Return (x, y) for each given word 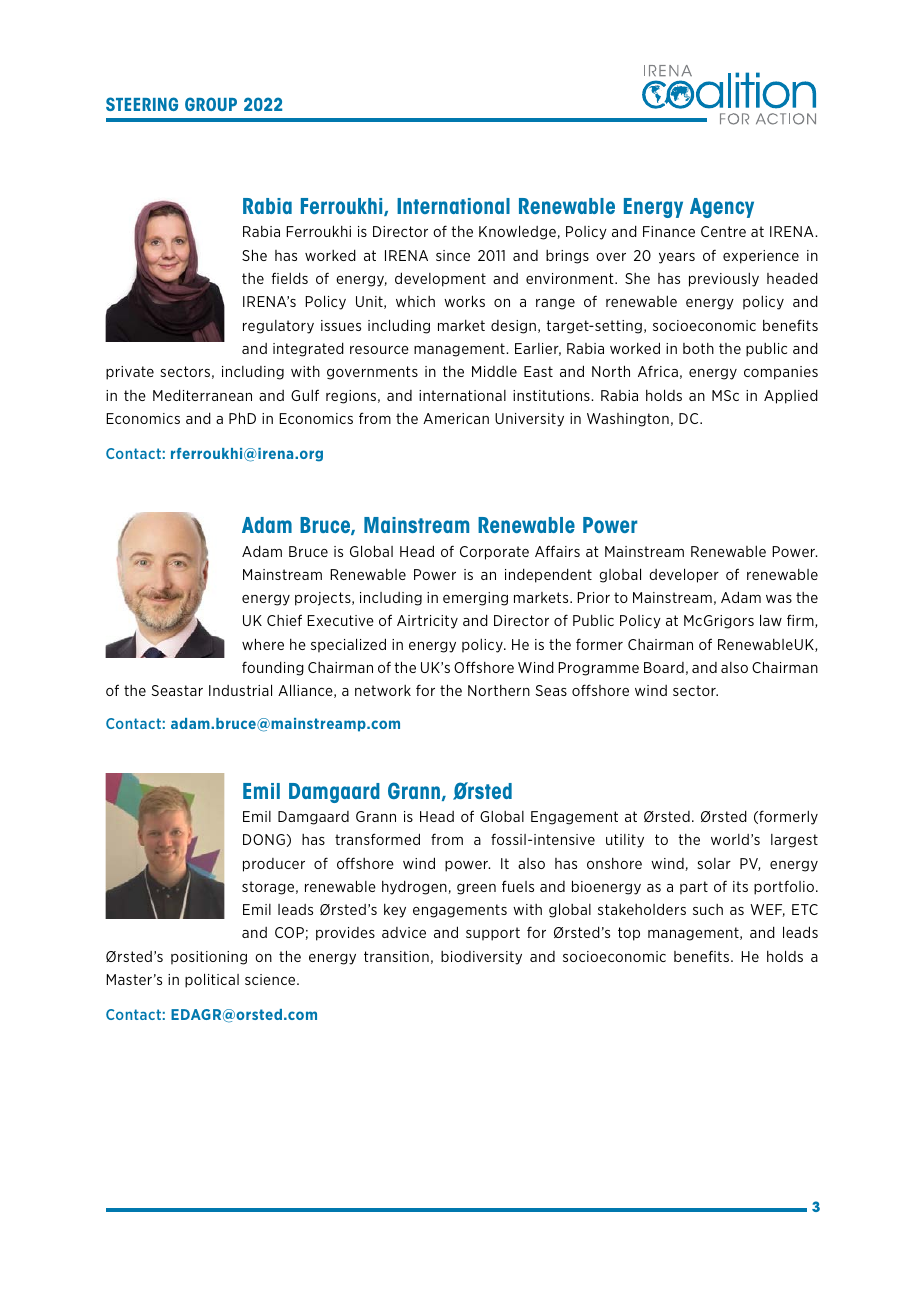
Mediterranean (202, 395)
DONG (264, 839)
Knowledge (518, 232)
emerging (475, 599)
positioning (209, 958)
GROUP (211, 104)
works (464, 301)
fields (290, 278)
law (771, 620)
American (456, 418)
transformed (377, 839)
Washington (628, 420)
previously (724, 280)
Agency (722, 208)
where (263, 644)
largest (794, 841)
